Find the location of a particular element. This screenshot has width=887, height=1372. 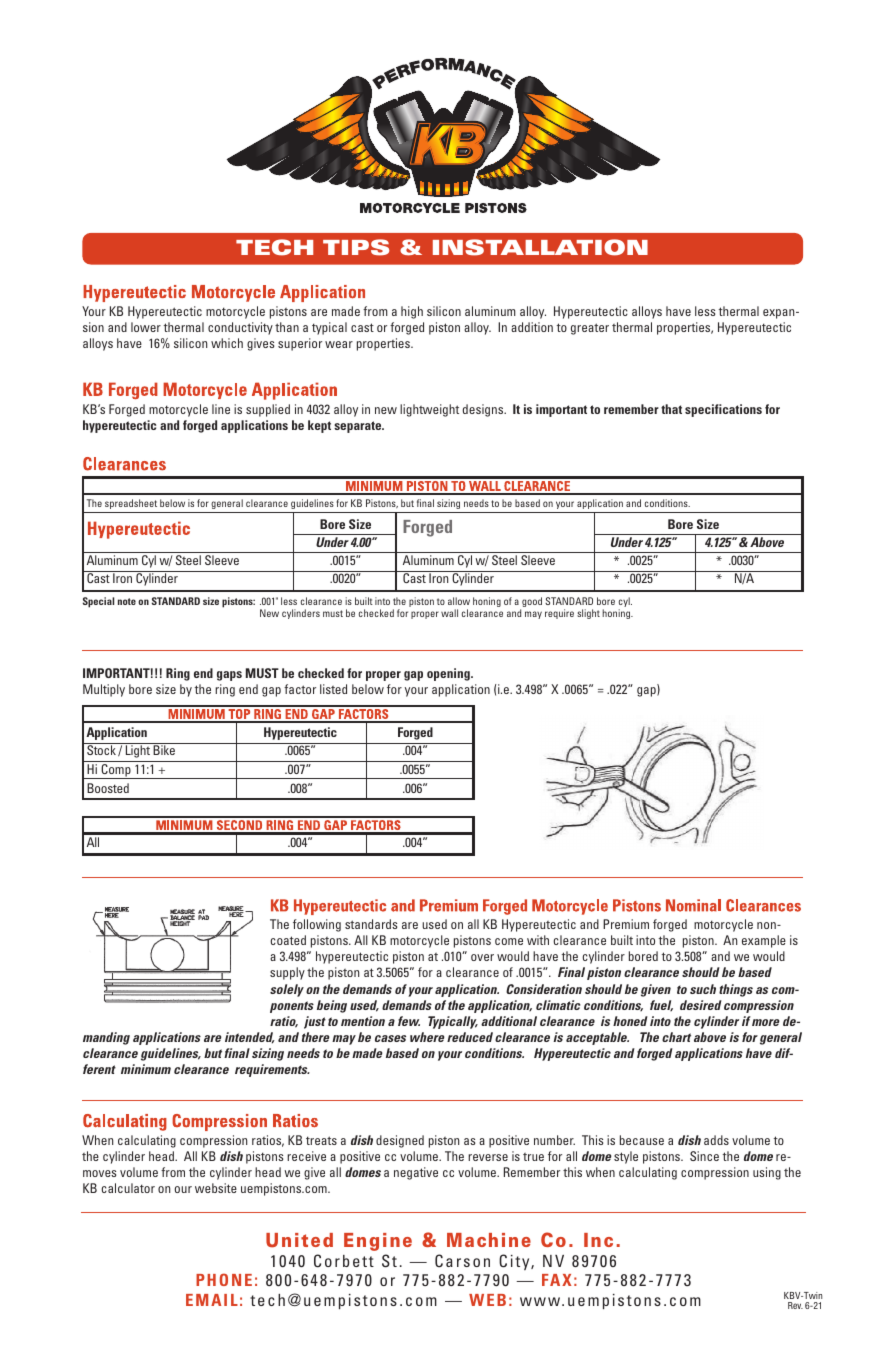

good is located at coordinates (531, 603).
